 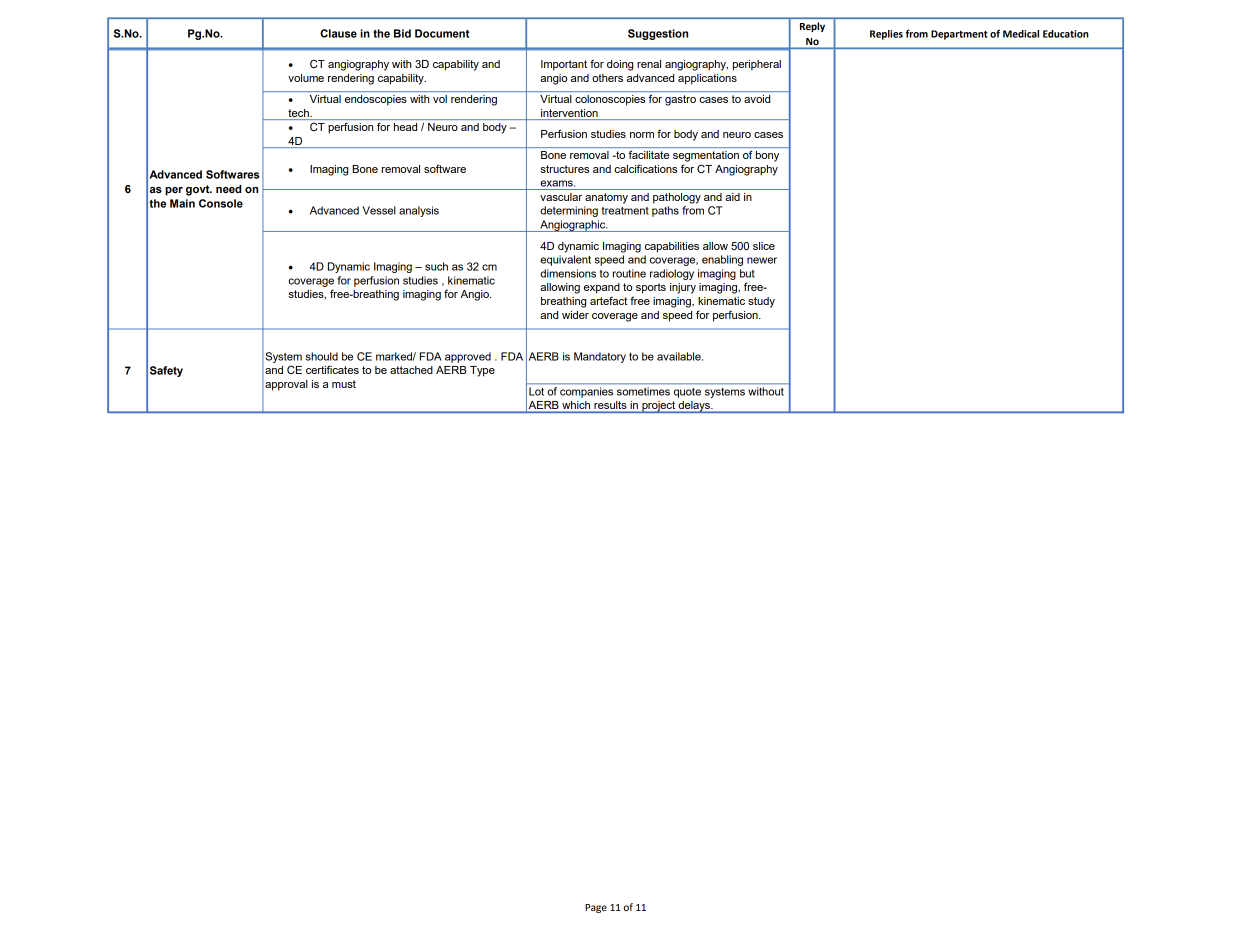 What do you see at coordinates (620, 65) in the page?
I see `doing` at bounding box center [620, 65].
